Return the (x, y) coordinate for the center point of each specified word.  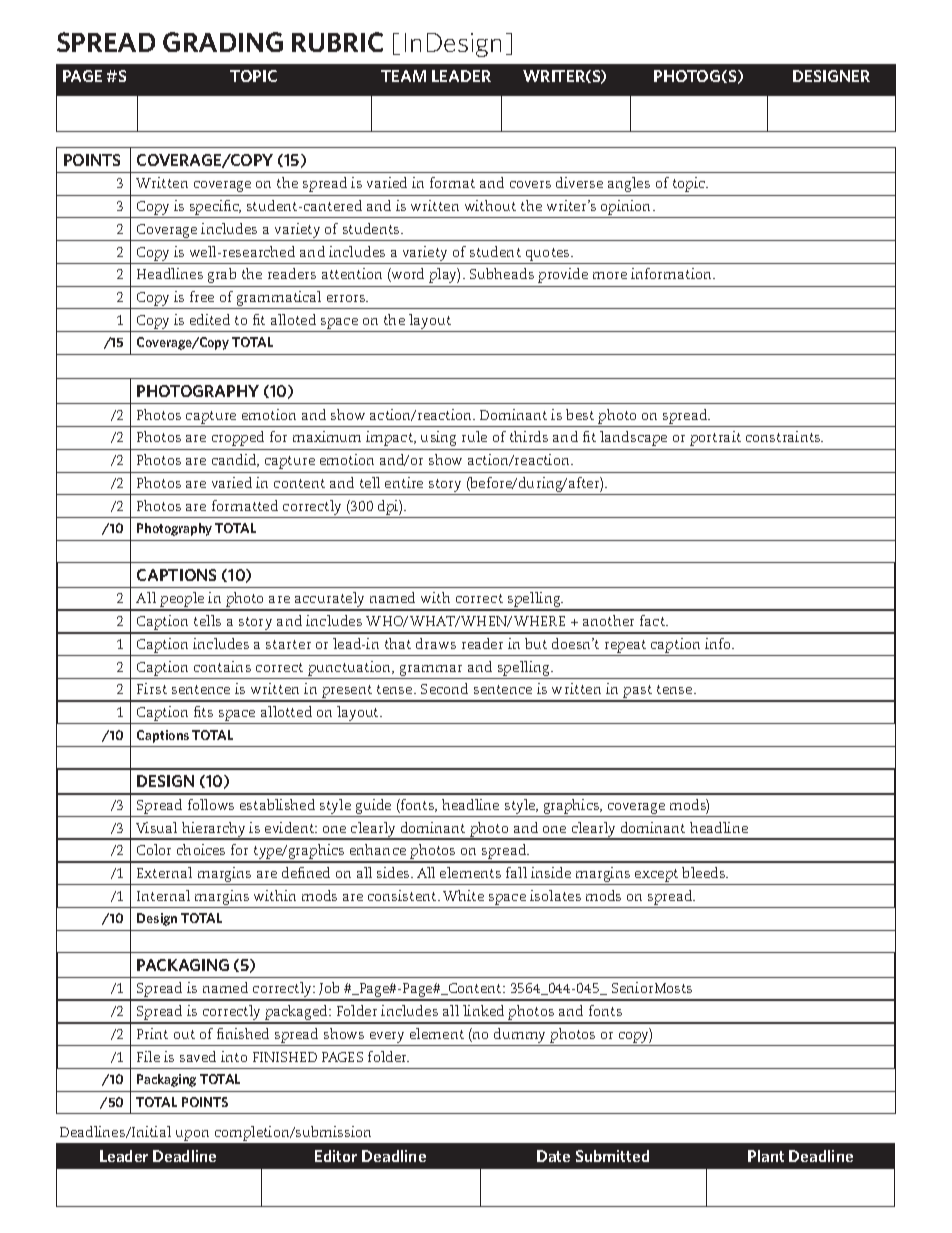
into (234, 1056)
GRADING (223, 42)
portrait (715, 438)
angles (629, 184)
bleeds (705, 872)
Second (444, 688)
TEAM (403, 76)
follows (211, 804)
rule (474, 436)
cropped (238, 438)
